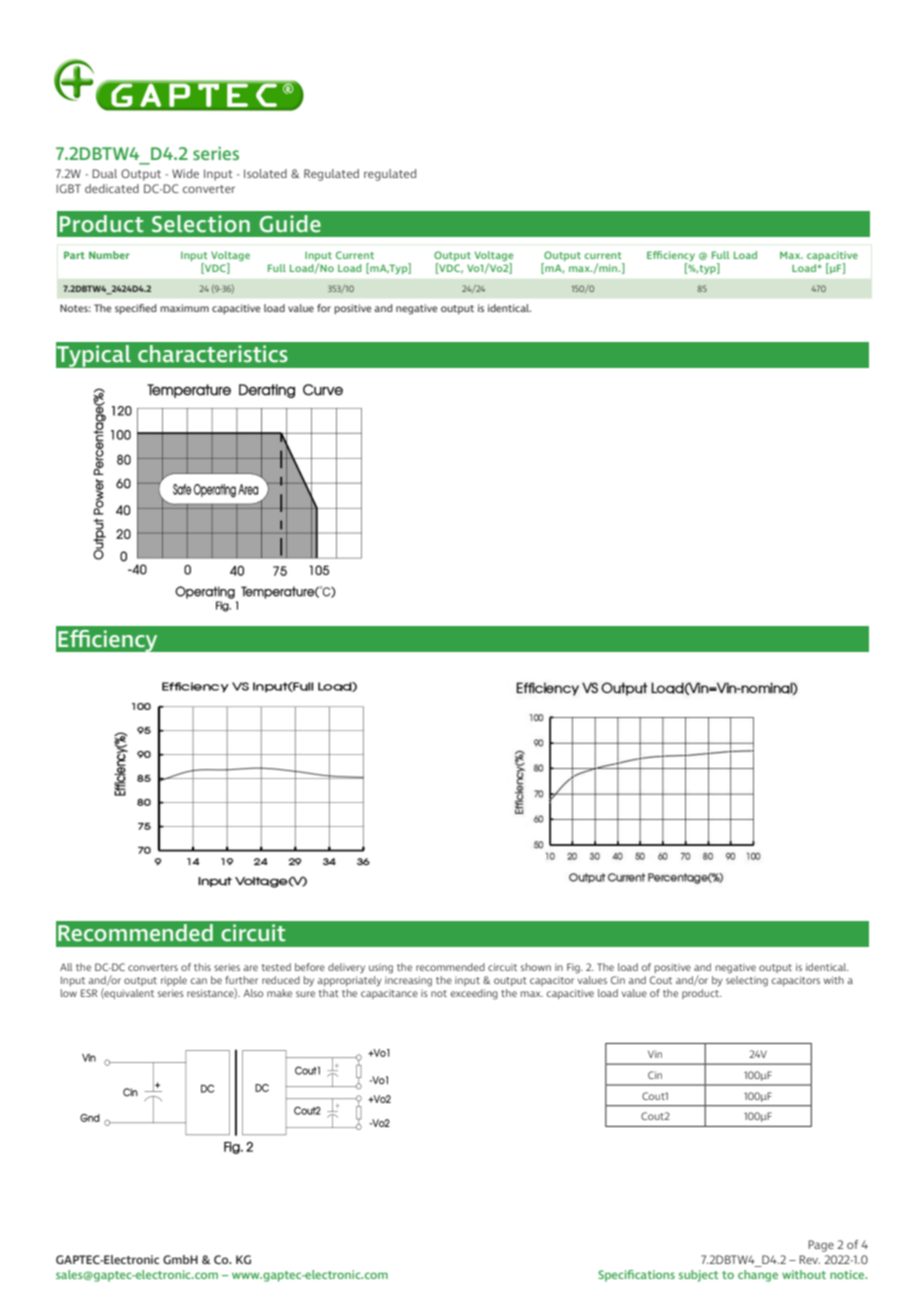 The image size is (924, 1308). Describe the element at coordinates (636, 1276) in the screenshot. I see `Specifications` at that location.
